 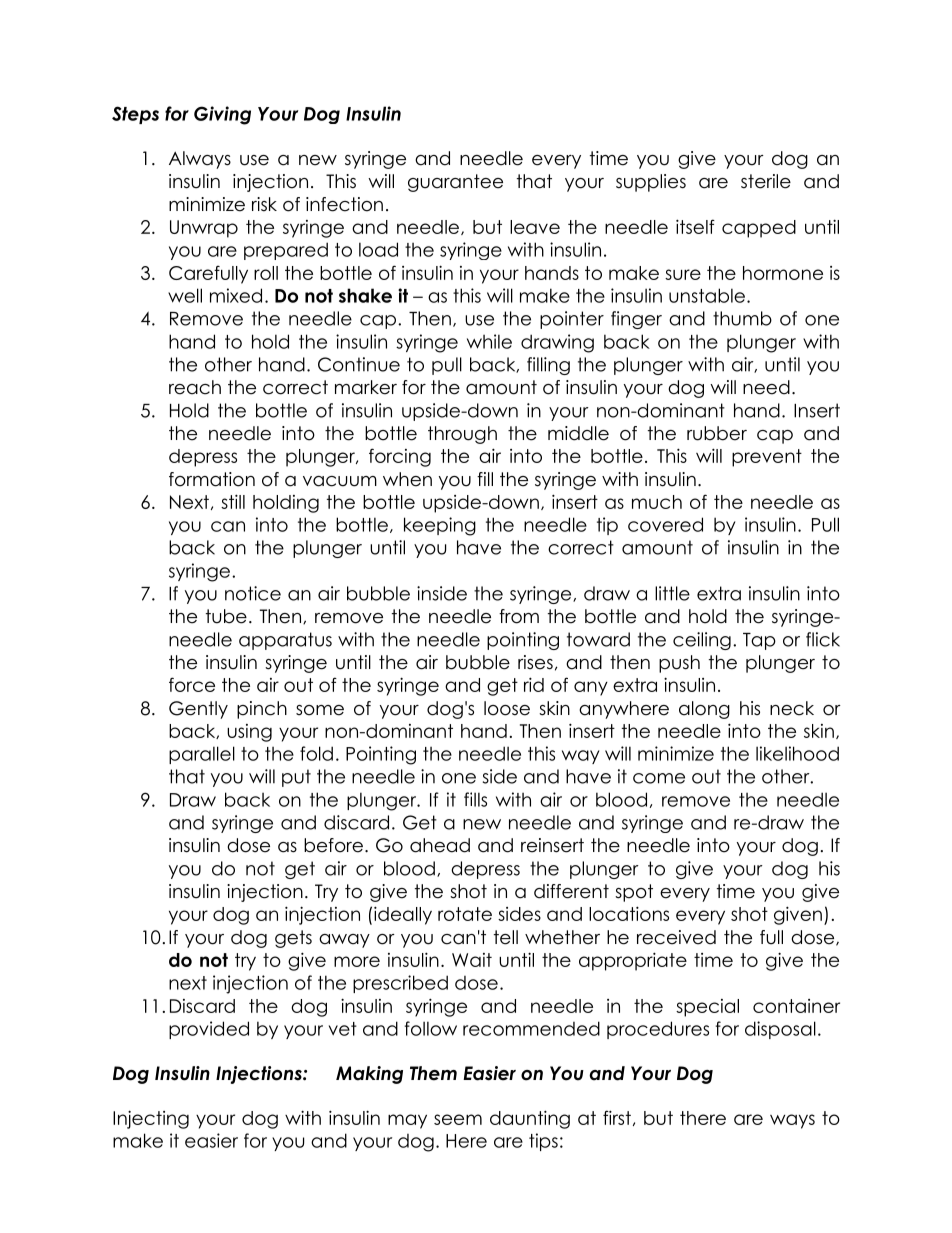 I want to click on Giving, so click(x=222, y=115).
